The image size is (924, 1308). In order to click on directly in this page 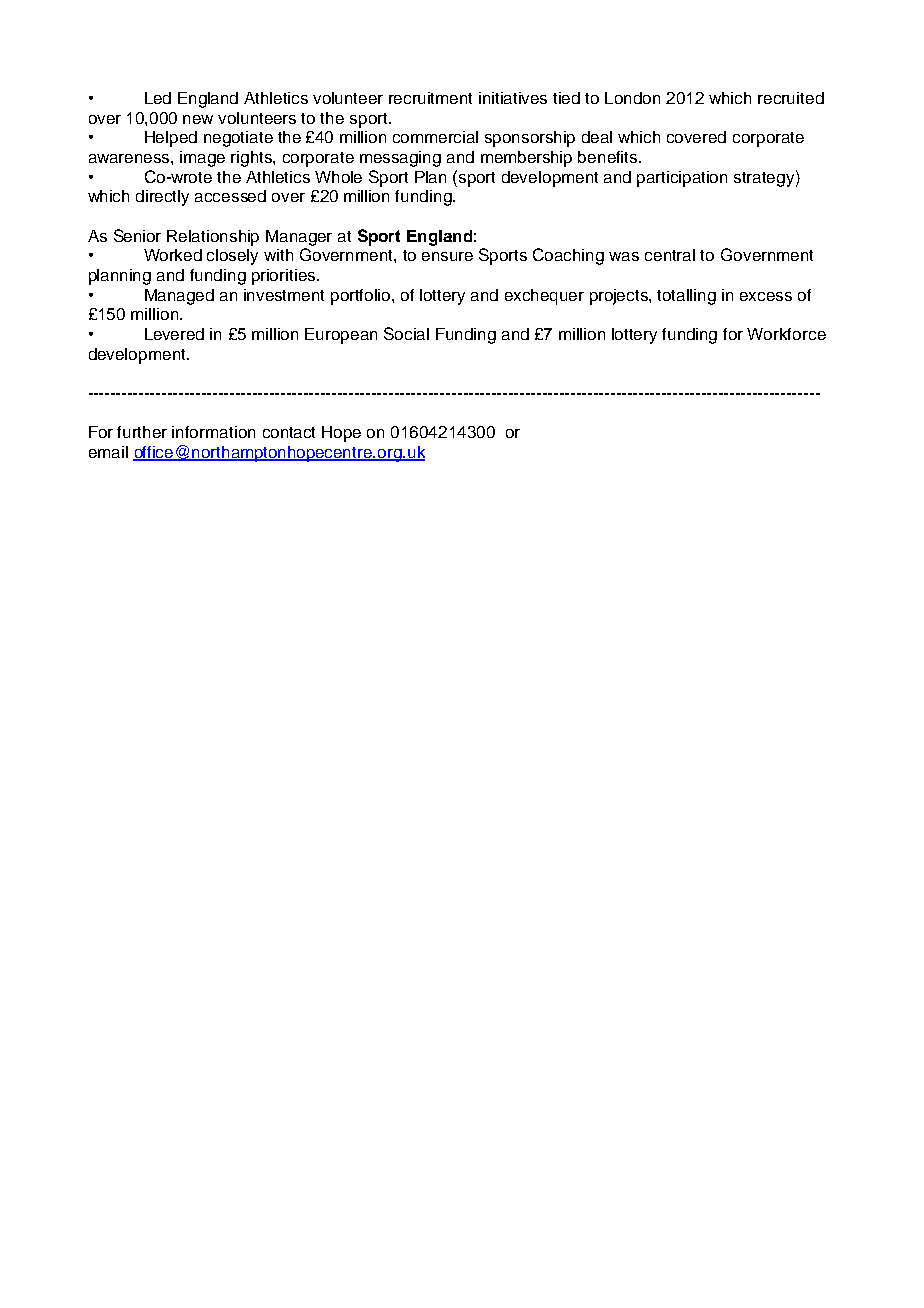, I will do `click(162, 198)`.
